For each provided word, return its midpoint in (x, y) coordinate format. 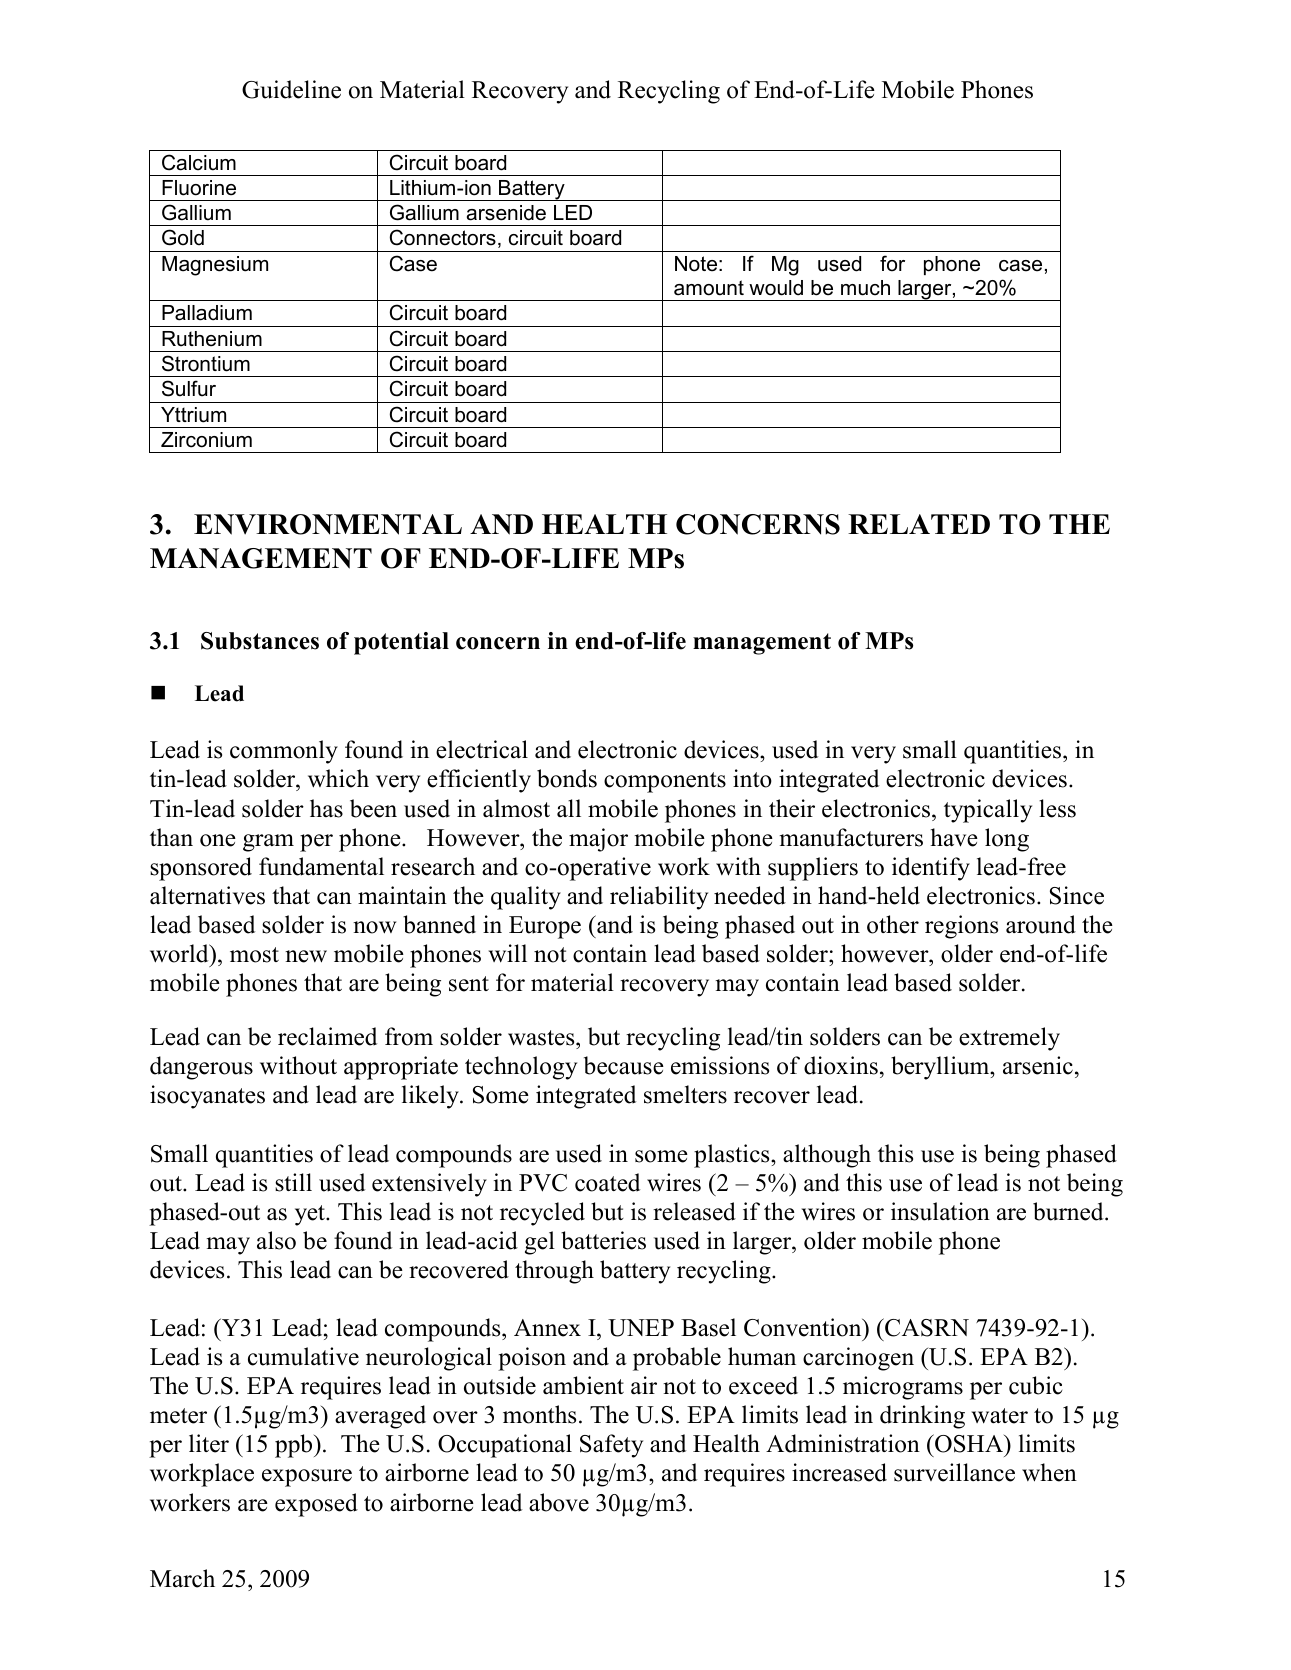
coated (607, 1182)
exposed (316, 1505)
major (598, 840)
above (559, 1502)
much (865, 288)
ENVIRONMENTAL (328, 524)
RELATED (919, 524)
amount (709, 288)
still (293, 1182)
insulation (940, 1211)
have (954, 837)
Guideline (291, 89)
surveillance (954, 1472)
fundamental (321, 866)
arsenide (506, 213)
